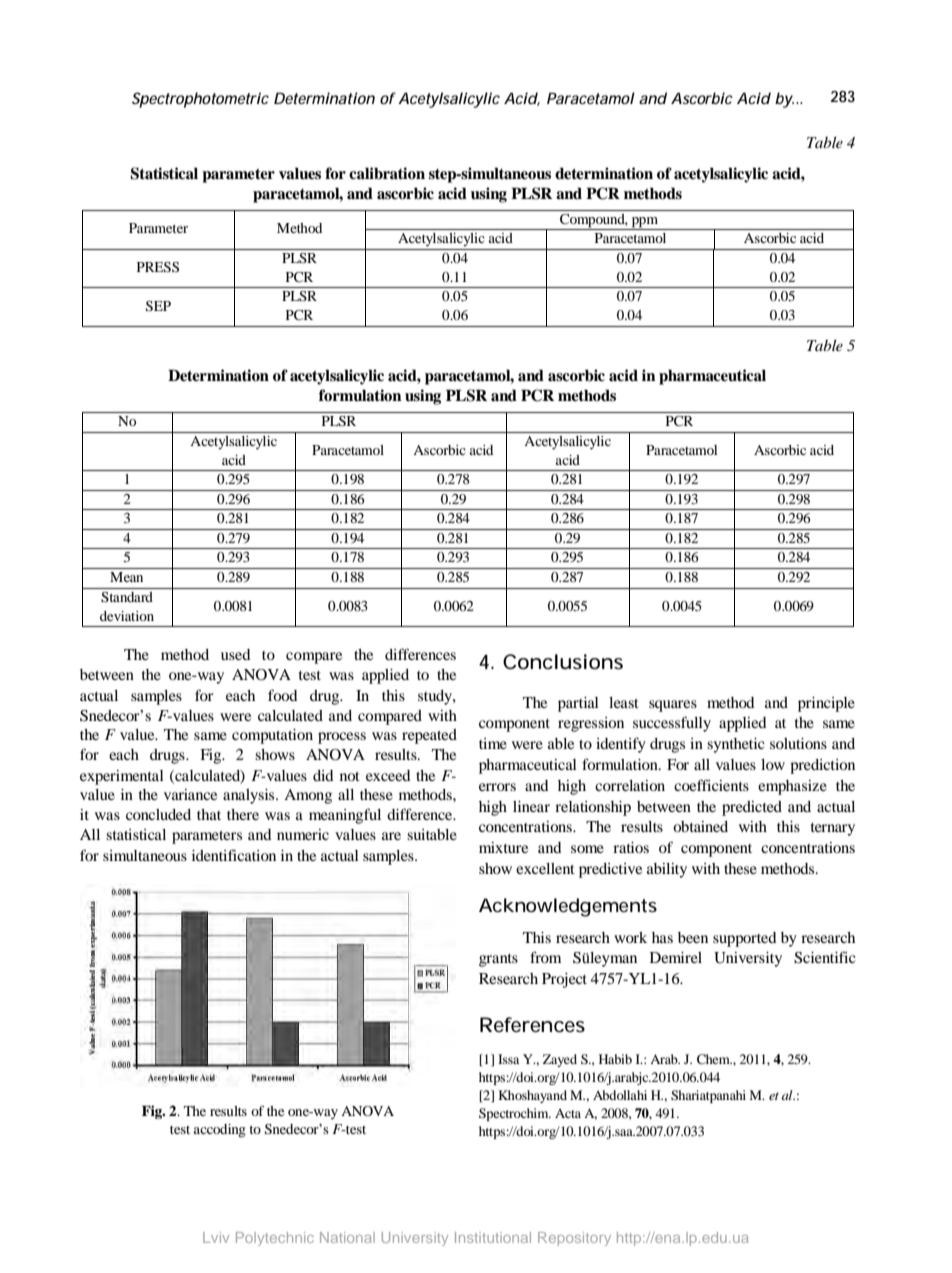 The image size is (952, 1273). What do you see at coordinates (493, 1237) in the screenshot?
I see `Institutional` at bounding box center [493, 1237].
